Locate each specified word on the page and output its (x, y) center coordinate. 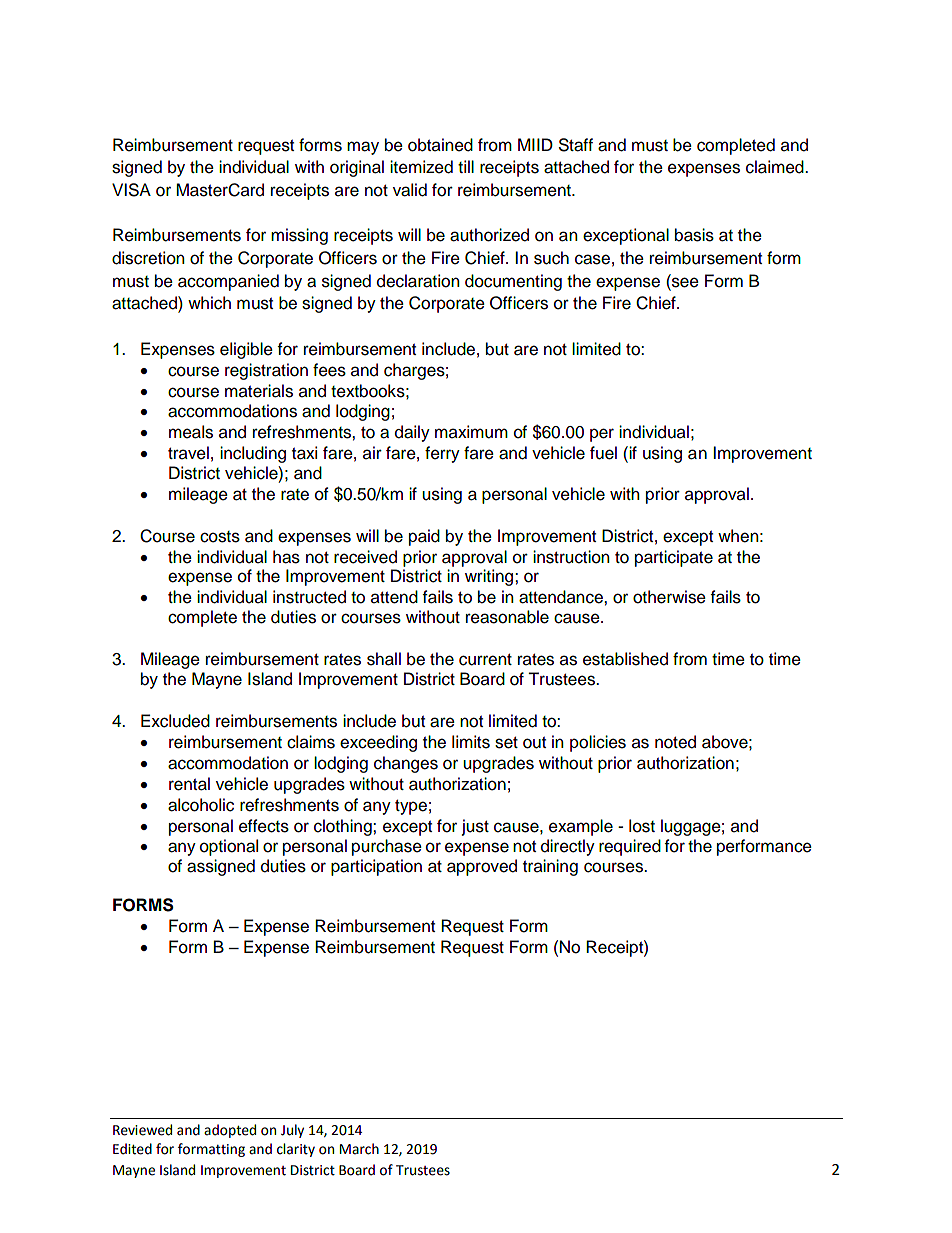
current (485, 660)
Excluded (175, 721)
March (359, 1149)
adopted (230, 1131)
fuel (603, 453)
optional (229, 847)
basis (694, 235)
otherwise (669, 597)
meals (191, 432)
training (550, 867)
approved (482, 867)
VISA (131, 190)
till (466, 166)
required (630, 847)
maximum (471, 432)
